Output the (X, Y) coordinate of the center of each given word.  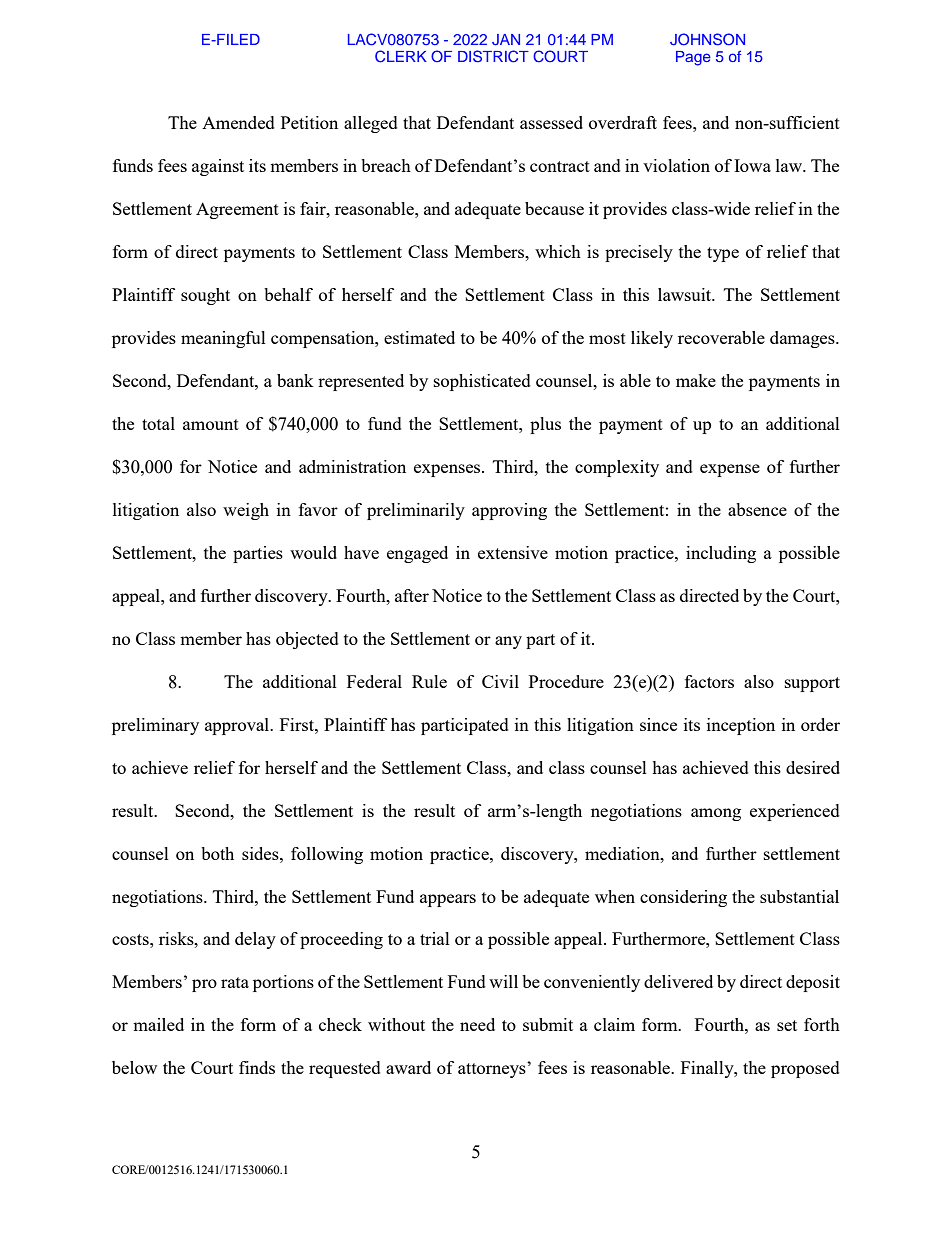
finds (257, 1067)
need (477, 1024)
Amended (238, 122)
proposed (805, 1069)
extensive (513, 552)
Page (693, 58)
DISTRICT (493, 56)
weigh (246, 511)
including (721, 554)
